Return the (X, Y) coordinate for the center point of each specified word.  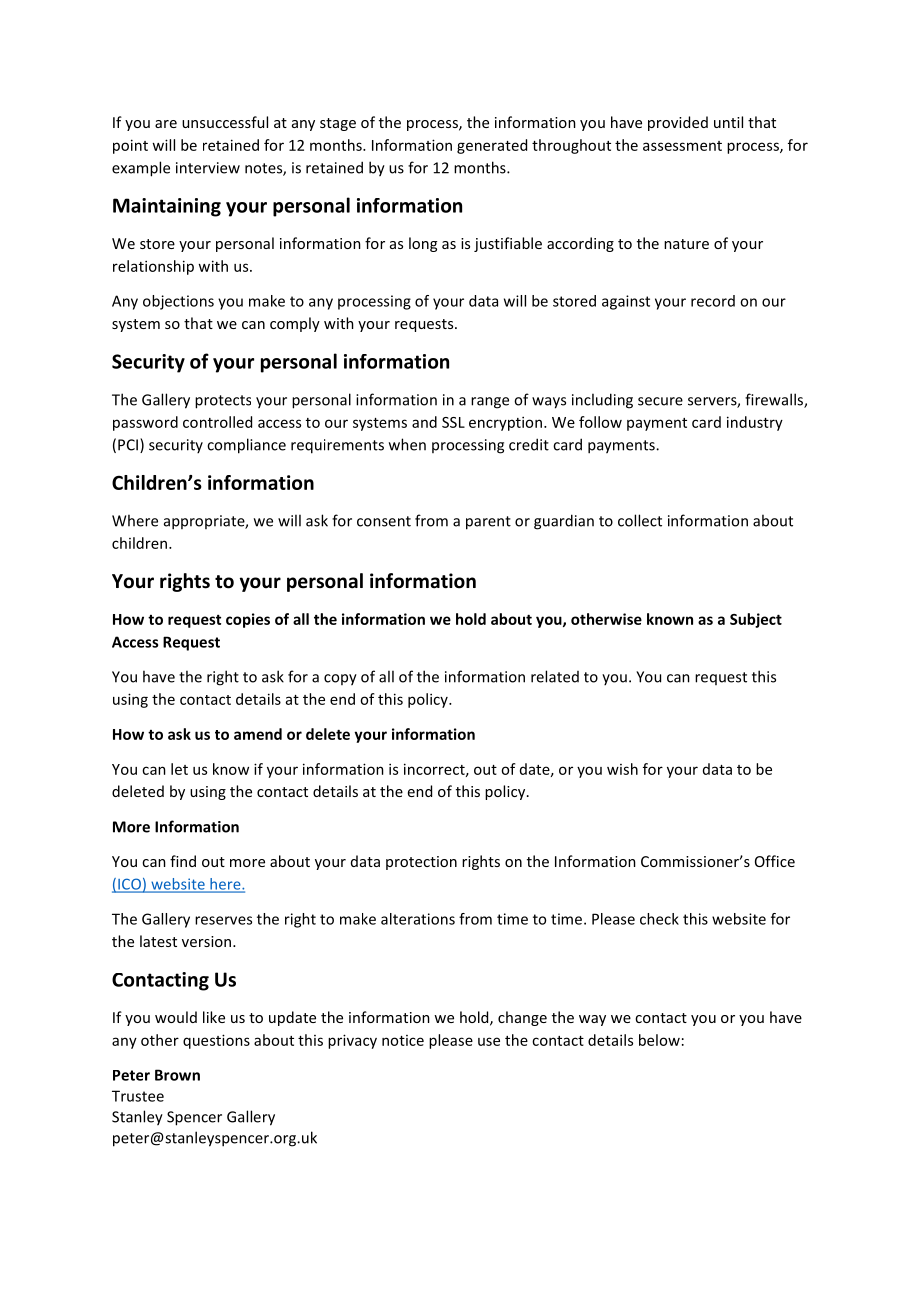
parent (488, 523)
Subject (756, 620)
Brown (177, 1075)
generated (492, 146)
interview (208, 168)
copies (248, 620)
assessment (682, 146)
